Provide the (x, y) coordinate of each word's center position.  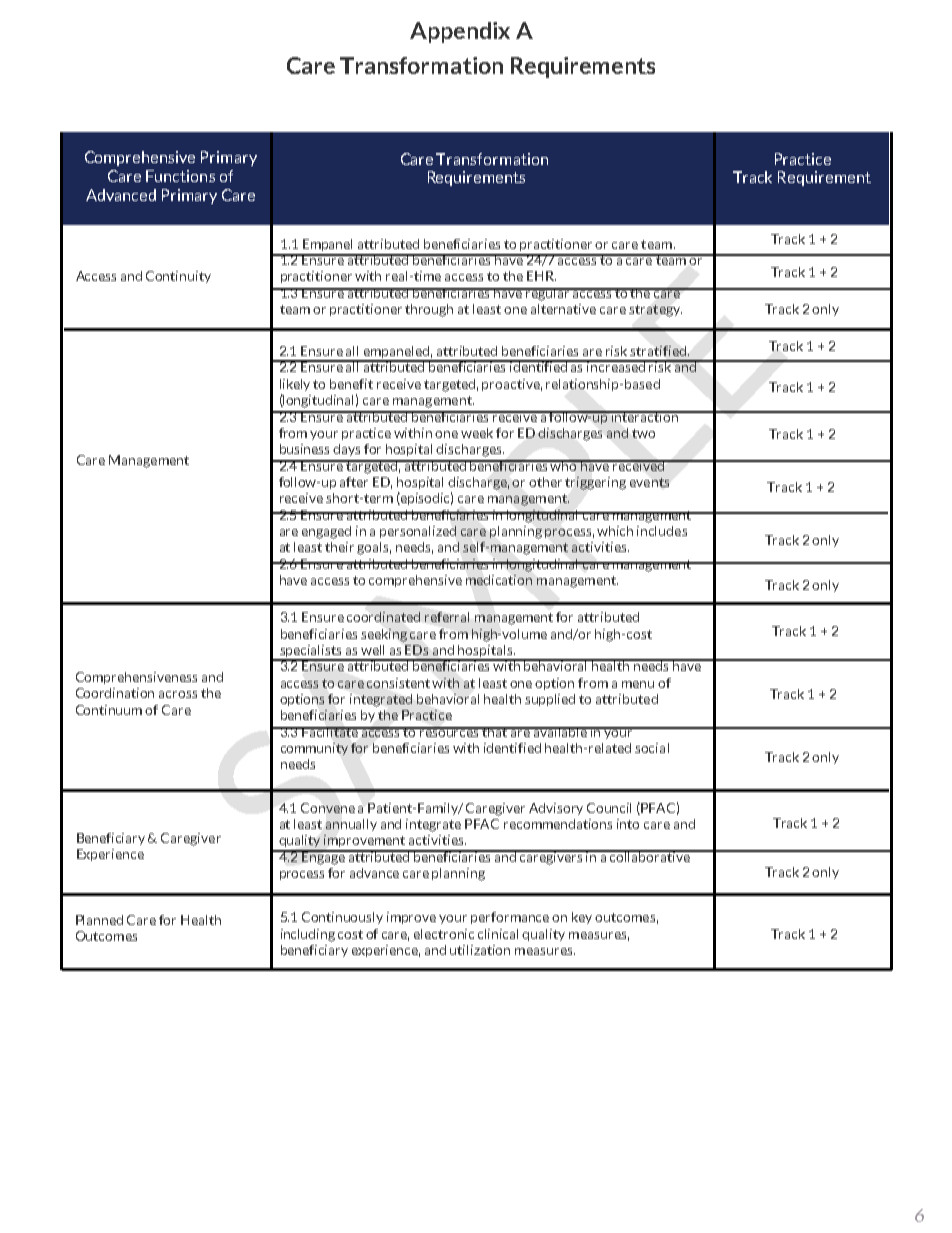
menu (638, 684)
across (178, 694)
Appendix (460, 32)
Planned (99, 920)
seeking (384, 635)
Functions (180, 176)
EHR (541, 276)
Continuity (178, 277)
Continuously (342, 918)
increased (617, 366)
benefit (351, 384)
